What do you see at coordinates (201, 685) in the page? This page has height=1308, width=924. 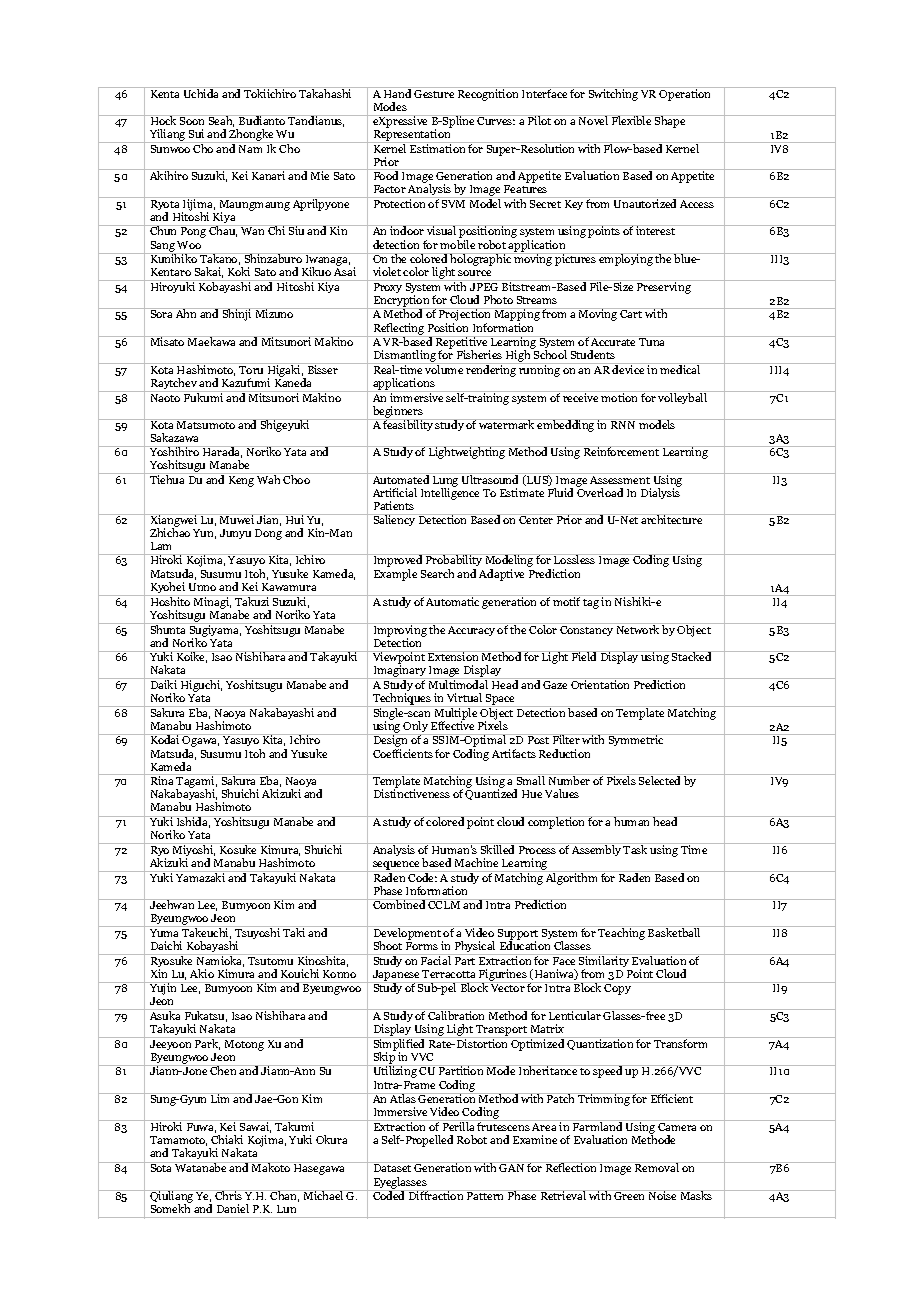 I see `Higuchi` at bounding box center [201, 685].
